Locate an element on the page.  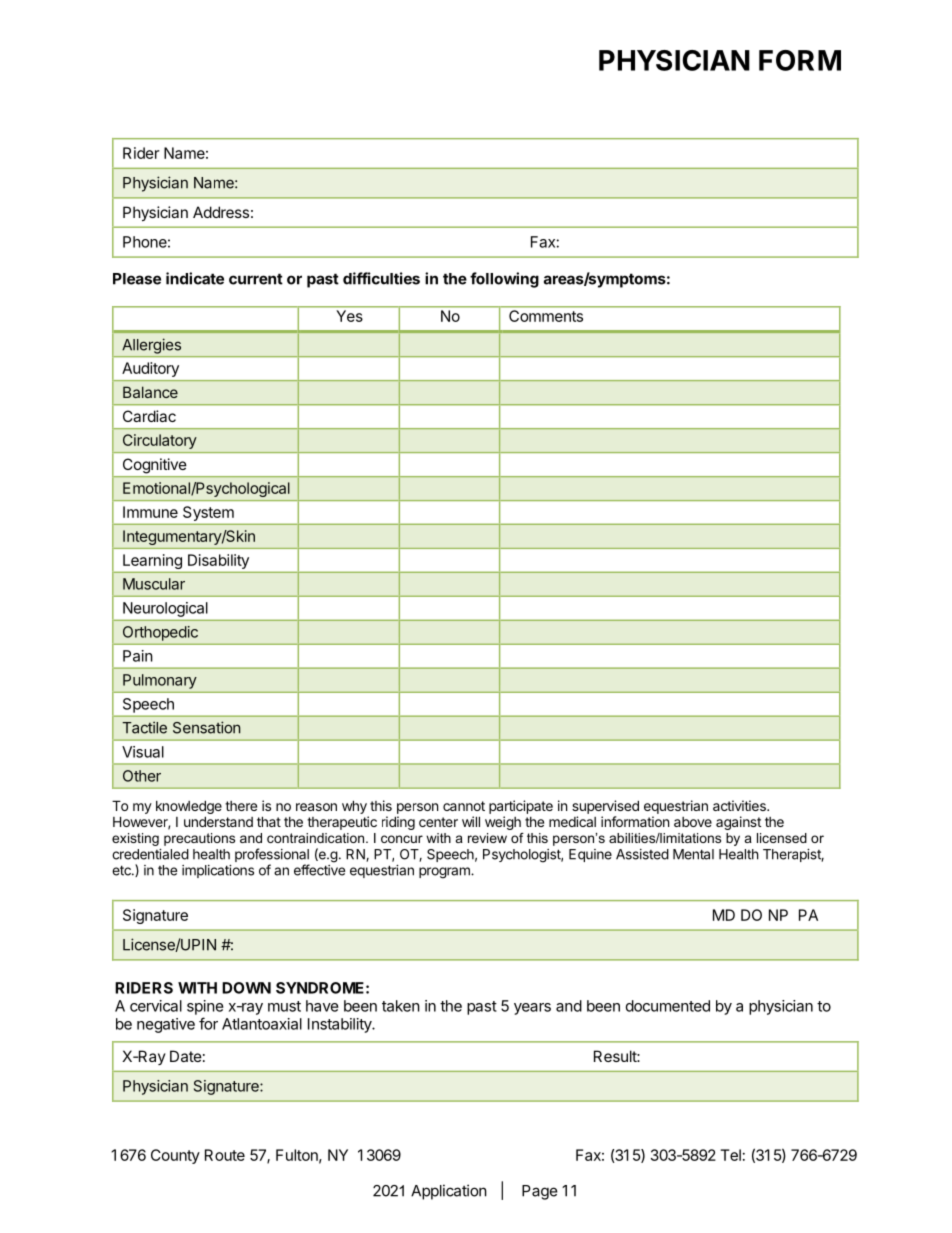
implications is located at coordinates (218, 871).
